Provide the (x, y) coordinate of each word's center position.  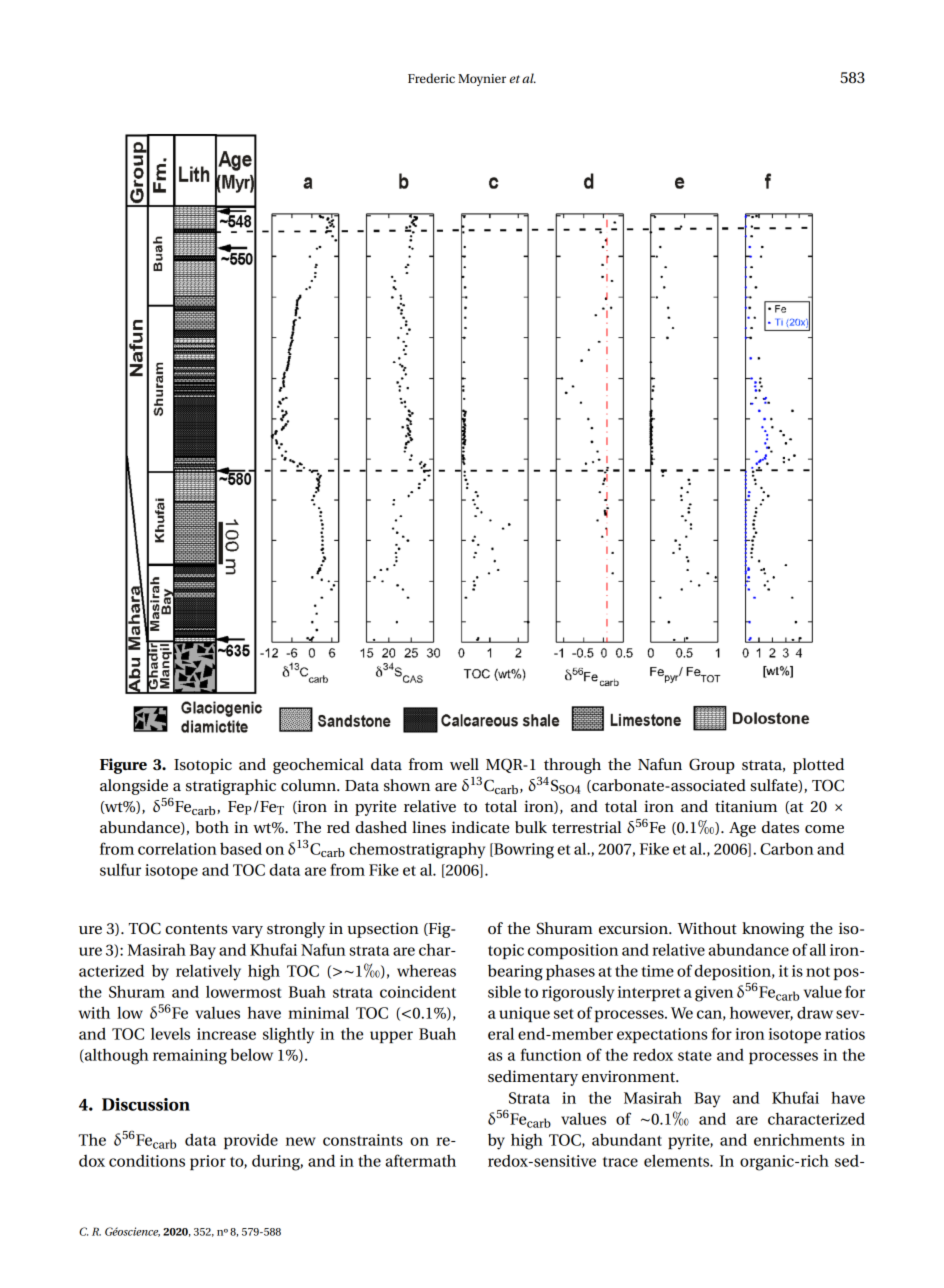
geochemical (318, 766)
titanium (746, 806)
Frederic (431, 78)
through (572, 766)
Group (712, 766)
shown (407, 785)
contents (196, 929)
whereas (426, 970)
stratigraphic (231, 787)
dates (780, 827)
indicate (480, 827)
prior (208, 1162)
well (464, 764)
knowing (773, 930)
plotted (818, 766)
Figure (123, 766)
